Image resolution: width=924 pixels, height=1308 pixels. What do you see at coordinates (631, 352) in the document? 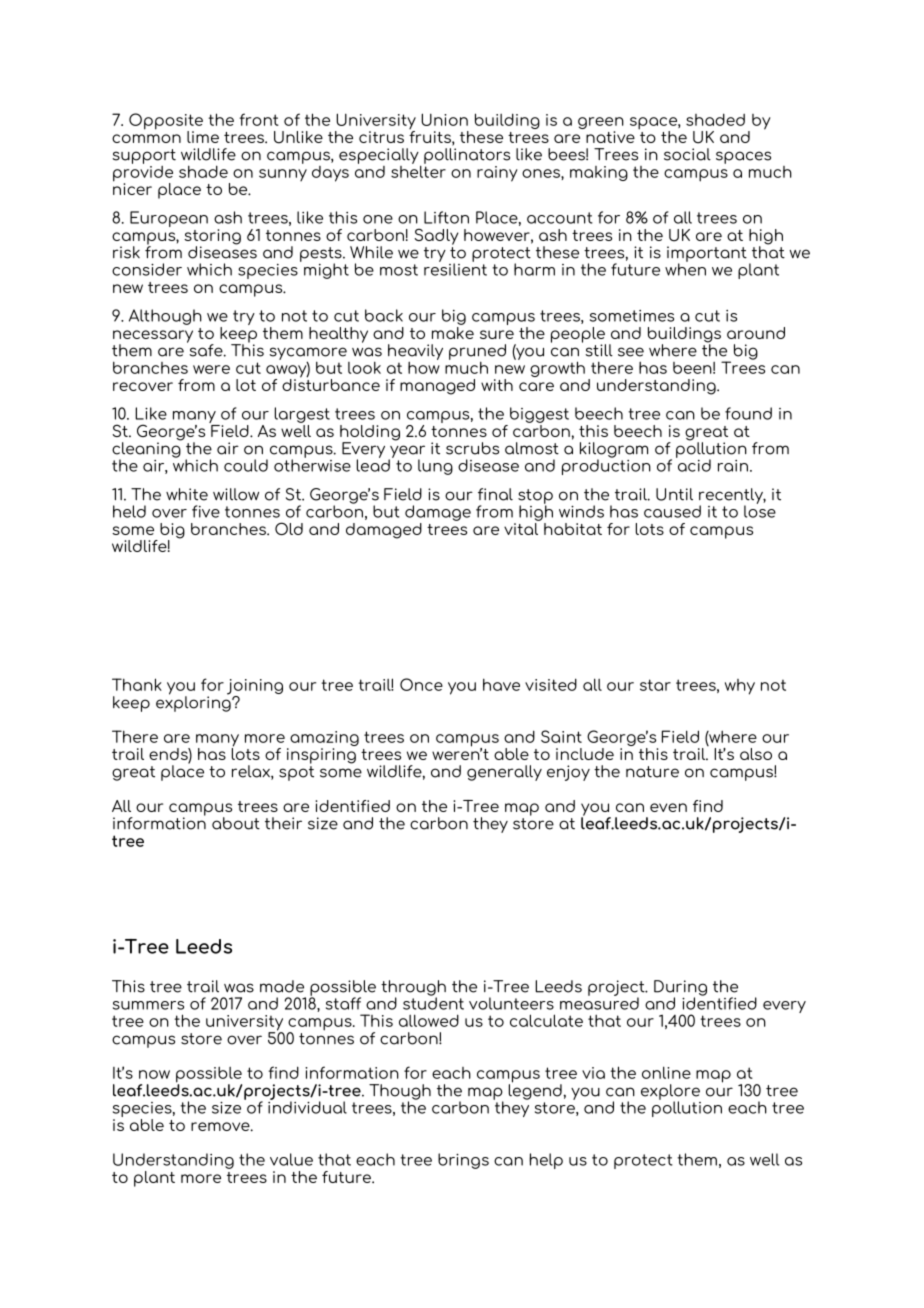
I see `see` at bounding box center [631, 352].
